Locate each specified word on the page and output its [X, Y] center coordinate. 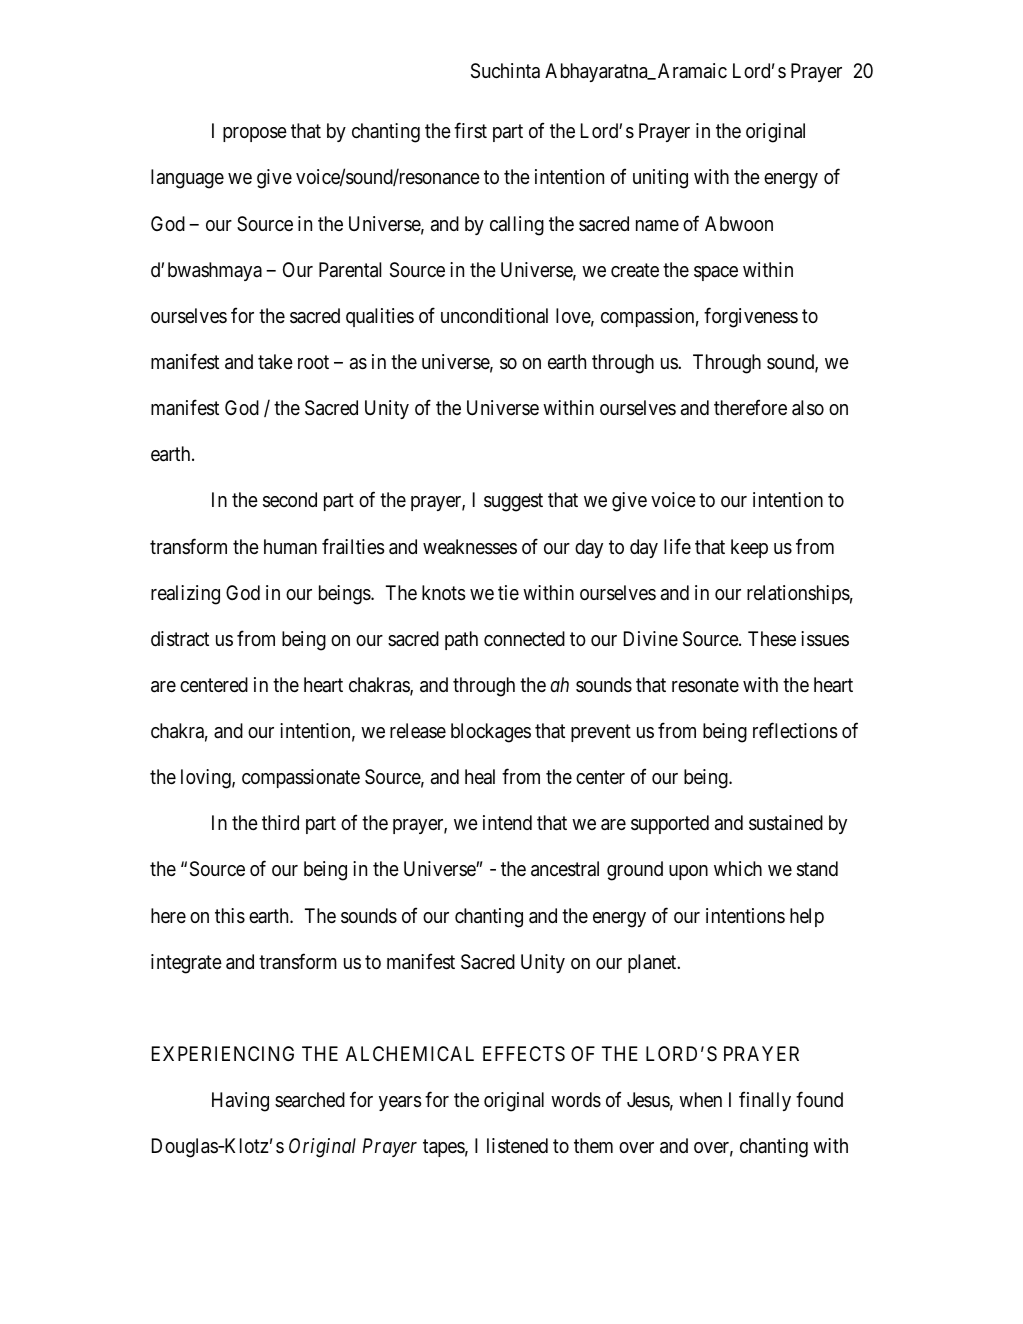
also [808, 408]
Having [240, 1102]
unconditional [494, 315]
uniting [660, 179]
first [470, 130]
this [230, 916]
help [807, 917]
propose [255, 134]
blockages [491, 733]
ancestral [565, 869]
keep [749, 548]
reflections [795, 730]
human [290, 547]
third [280, 822]
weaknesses [470, 547]
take [275, 361]
